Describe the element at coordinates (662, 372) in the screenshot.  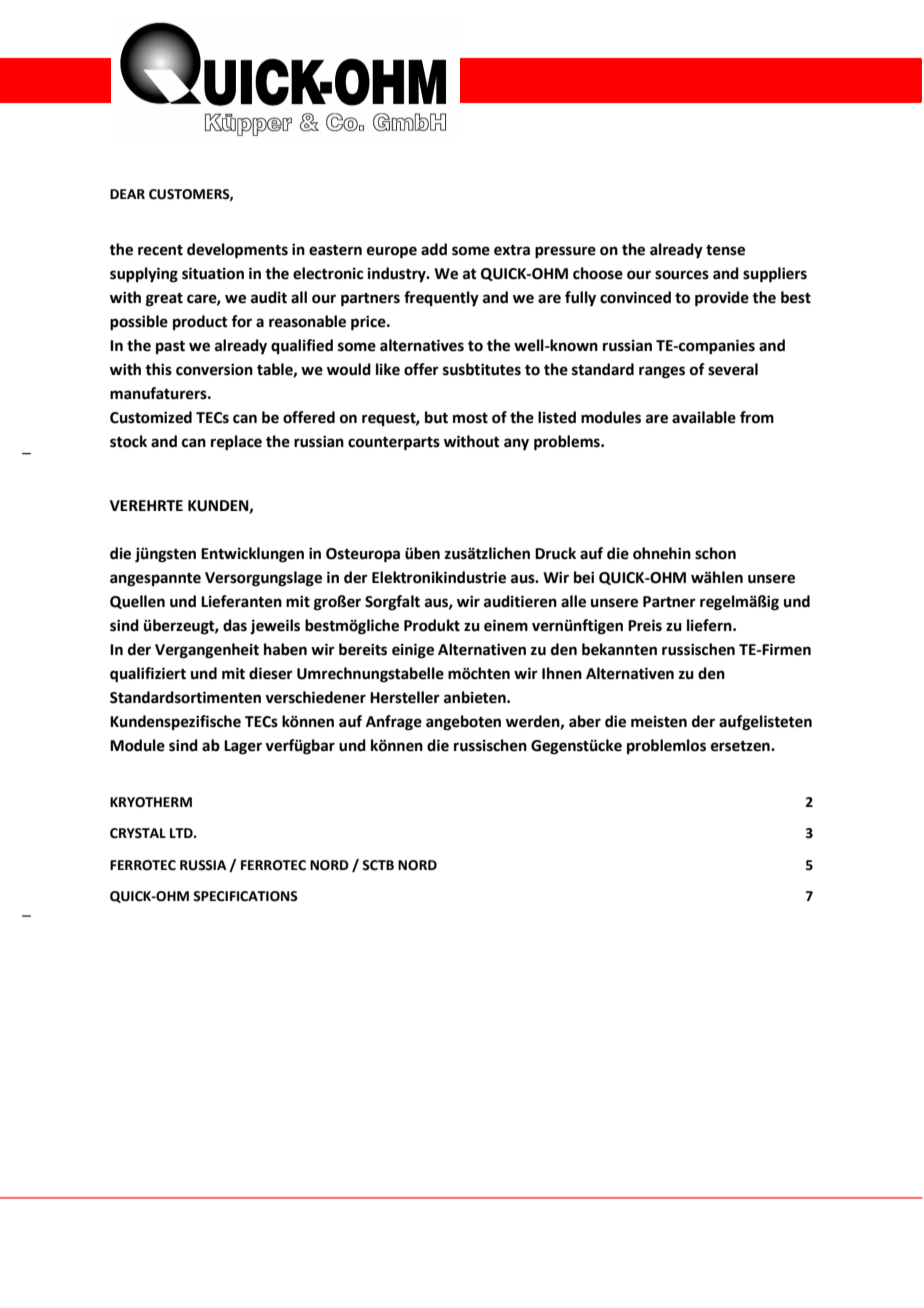
I see `ranges` at that location.
